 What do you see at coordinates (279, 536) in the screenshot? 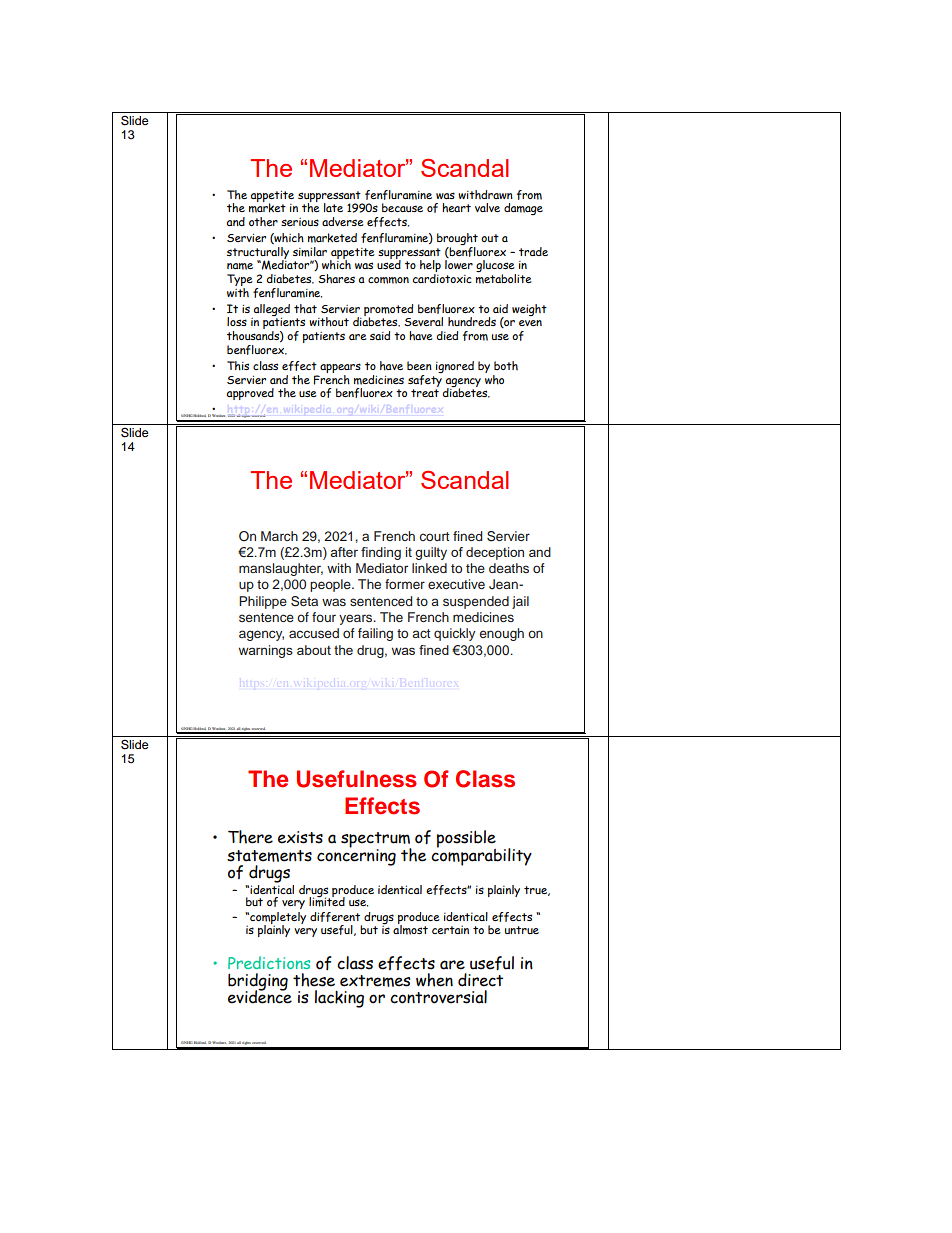
I see `March` at bounding box center [279, 536].
